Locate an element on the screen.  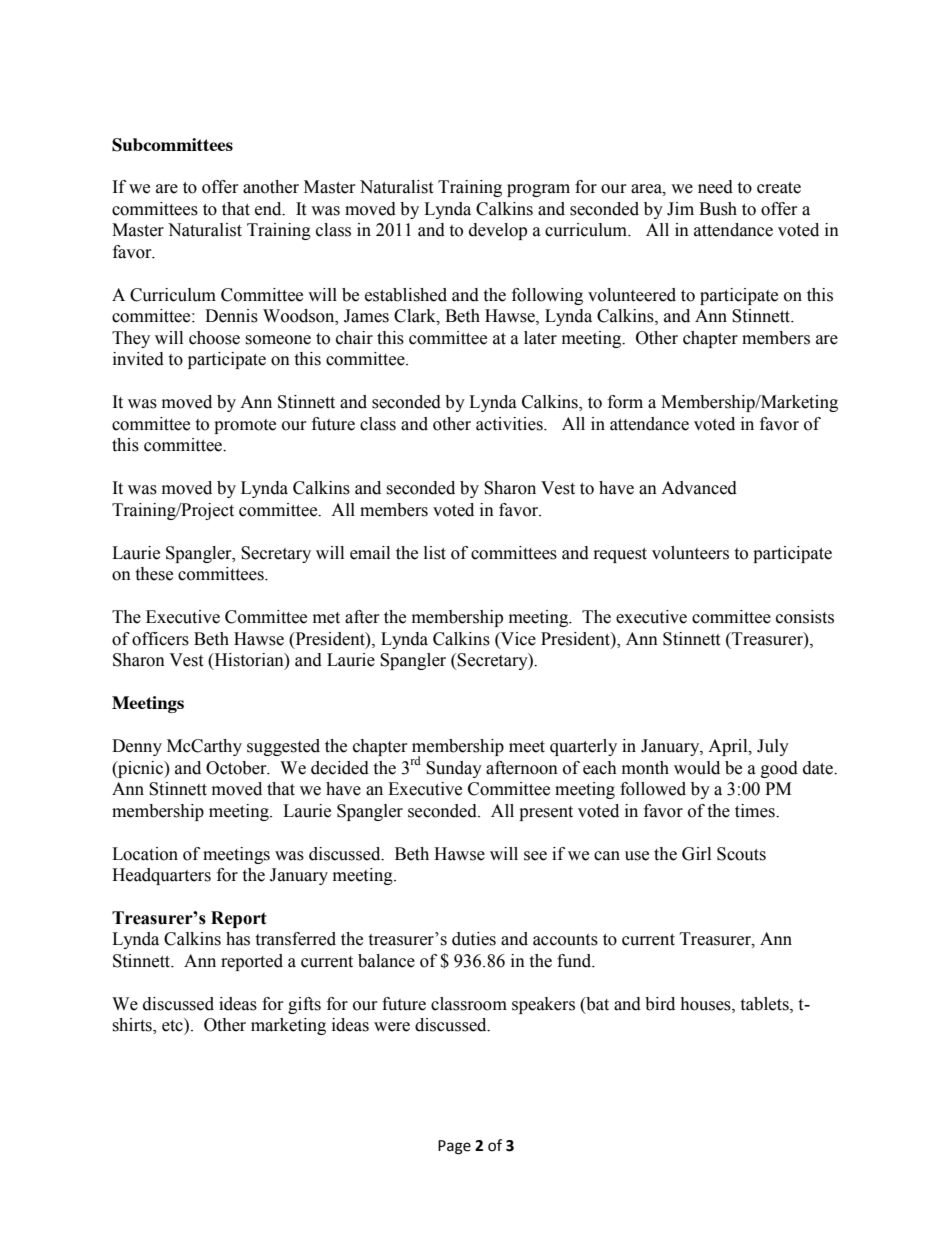
see is located at coordinates (535, 856).
